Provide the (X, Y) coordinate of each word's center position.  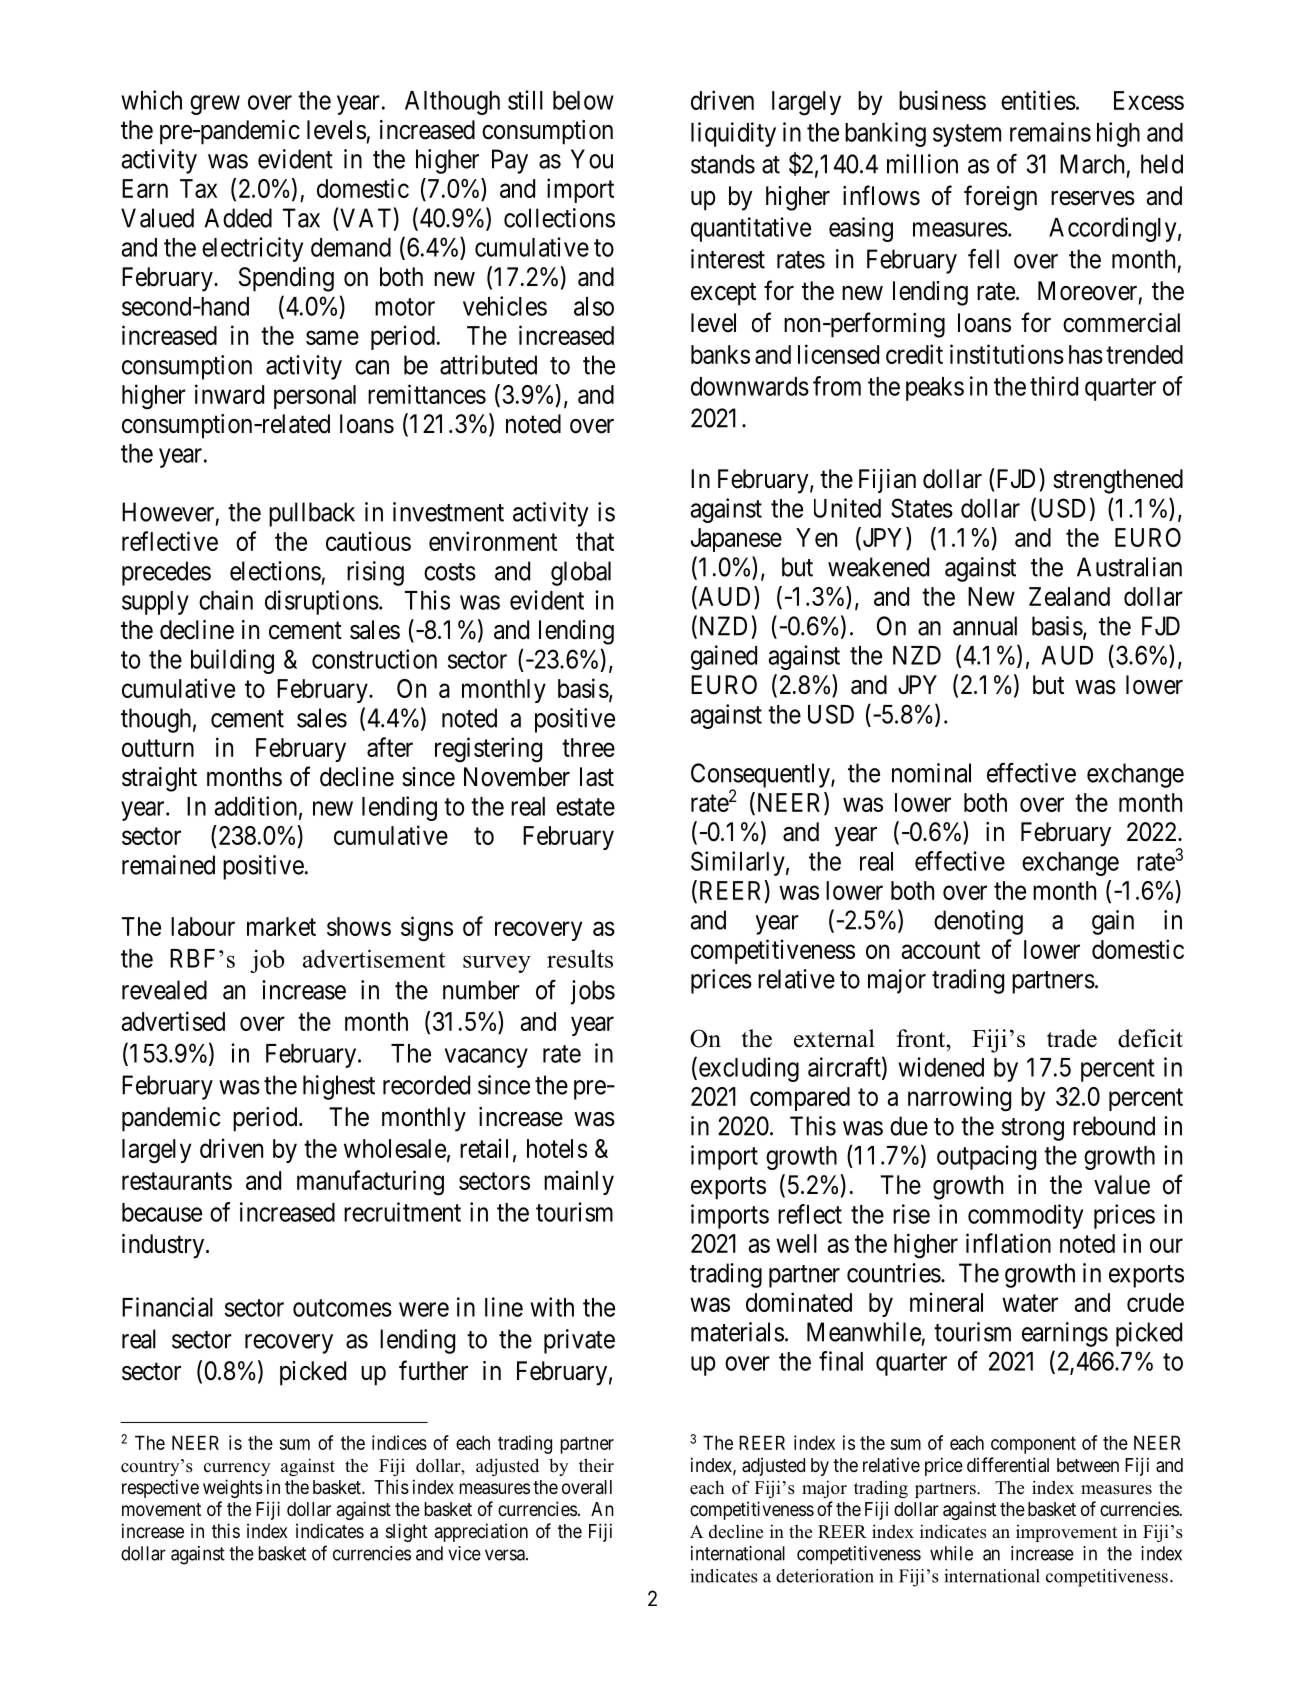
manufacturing (370, 1183)
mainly (579, 1182)
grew (215, 105)
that (595, 541)
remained (168, 865)
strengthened (1118, 481)
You (592, 159)
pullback (312, 514)
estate (585, 807)
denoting (978, 922)
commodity (1025, 1216)
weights (233, 1488)
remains (1050, 132)
